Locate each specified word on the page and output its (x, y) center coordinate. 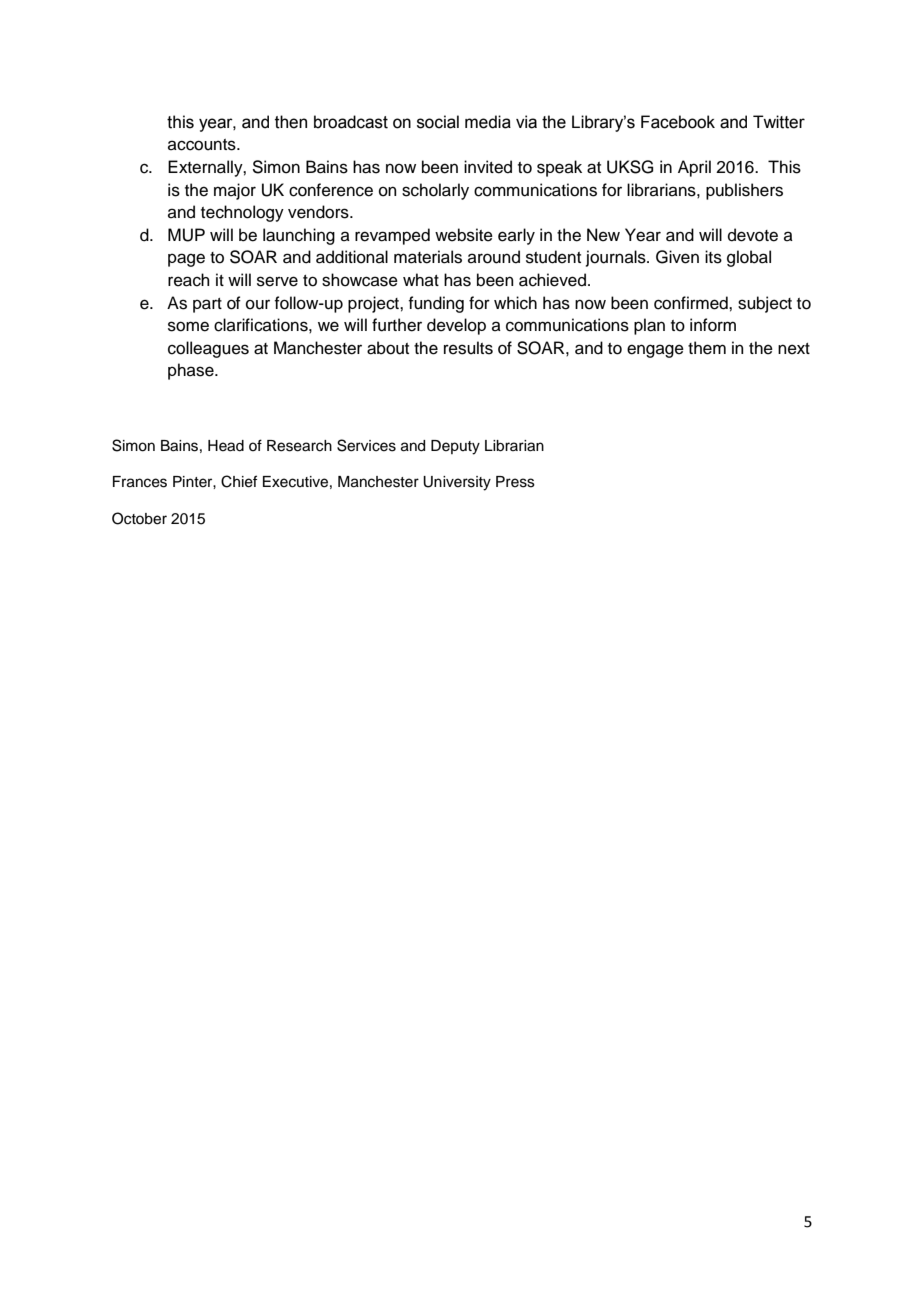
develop (456, 326)
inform (713, 325)
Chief (239, 481)
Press (515, 482)
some (188, 326)
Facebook (678, 122)
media (488, 122)
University (457, 483)
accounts (203, 145)
